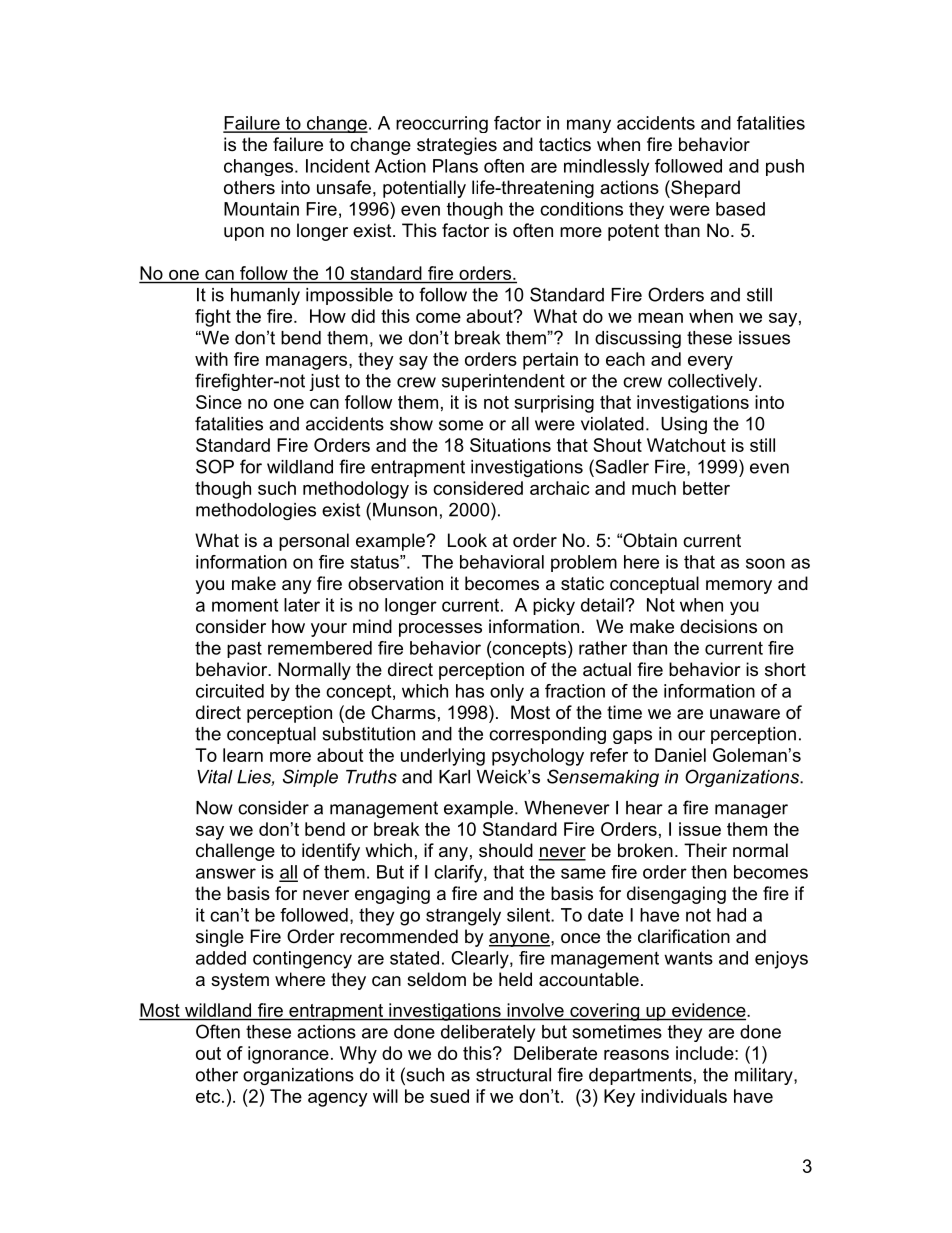 The height and width of the page is (1233, 952). Describe the element at coordinates (288, 1055) in the page. I see `ignorance` at that location.
